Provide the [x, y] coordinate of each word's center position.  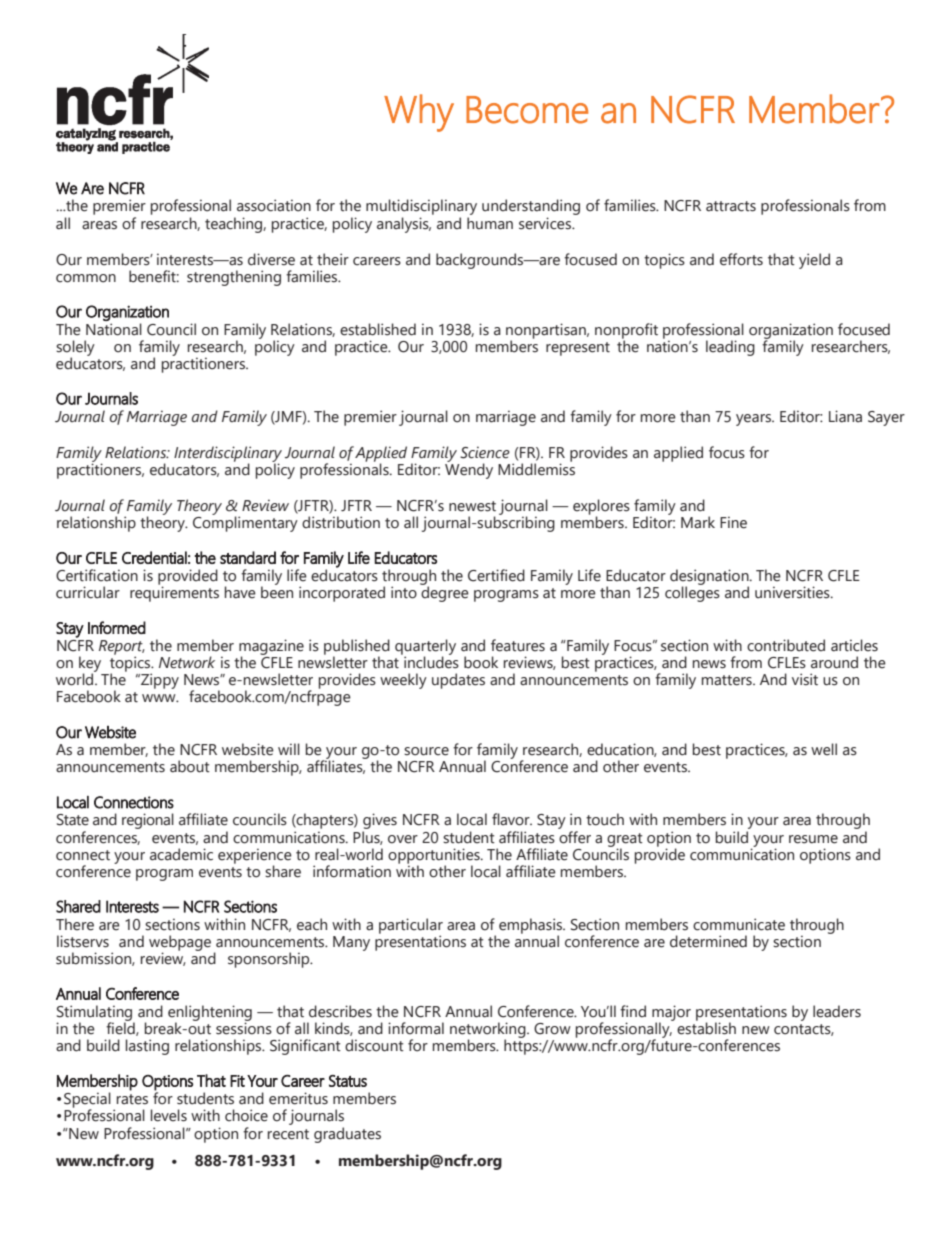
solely [75, 349]
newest [472, 506]
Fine [733, 522]
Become [527, 110]
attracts [731, 206]
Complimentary [245, 523]
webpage [180, 944]
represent [578, 349]
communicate [739, 924]
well [824, 749]
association [274, 205]
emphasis [531, 927]
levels [169, 1115]
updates [458, 681]
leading [730, 348]
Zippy [159, 681]
